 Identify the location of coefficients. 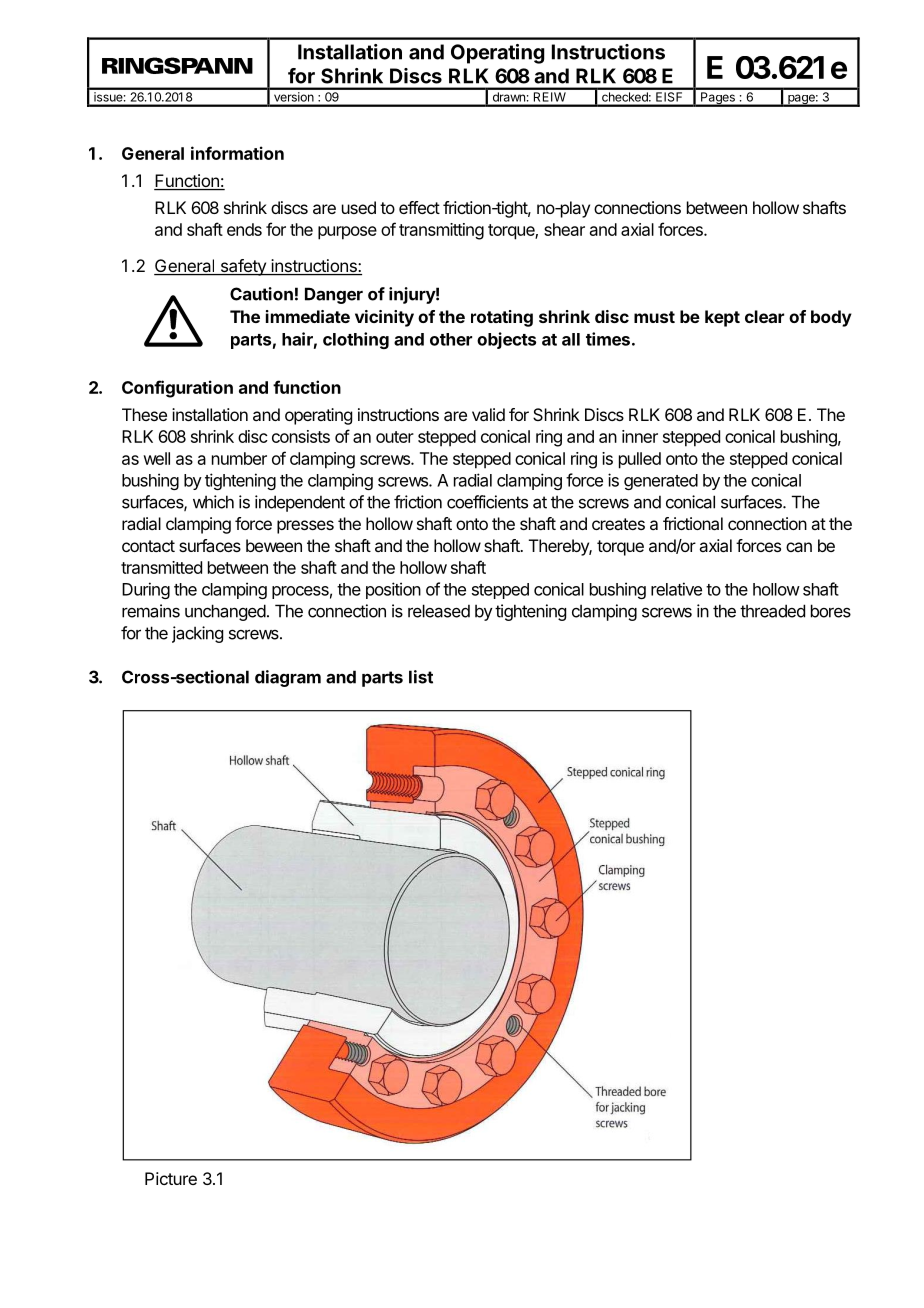
(487, 502).
